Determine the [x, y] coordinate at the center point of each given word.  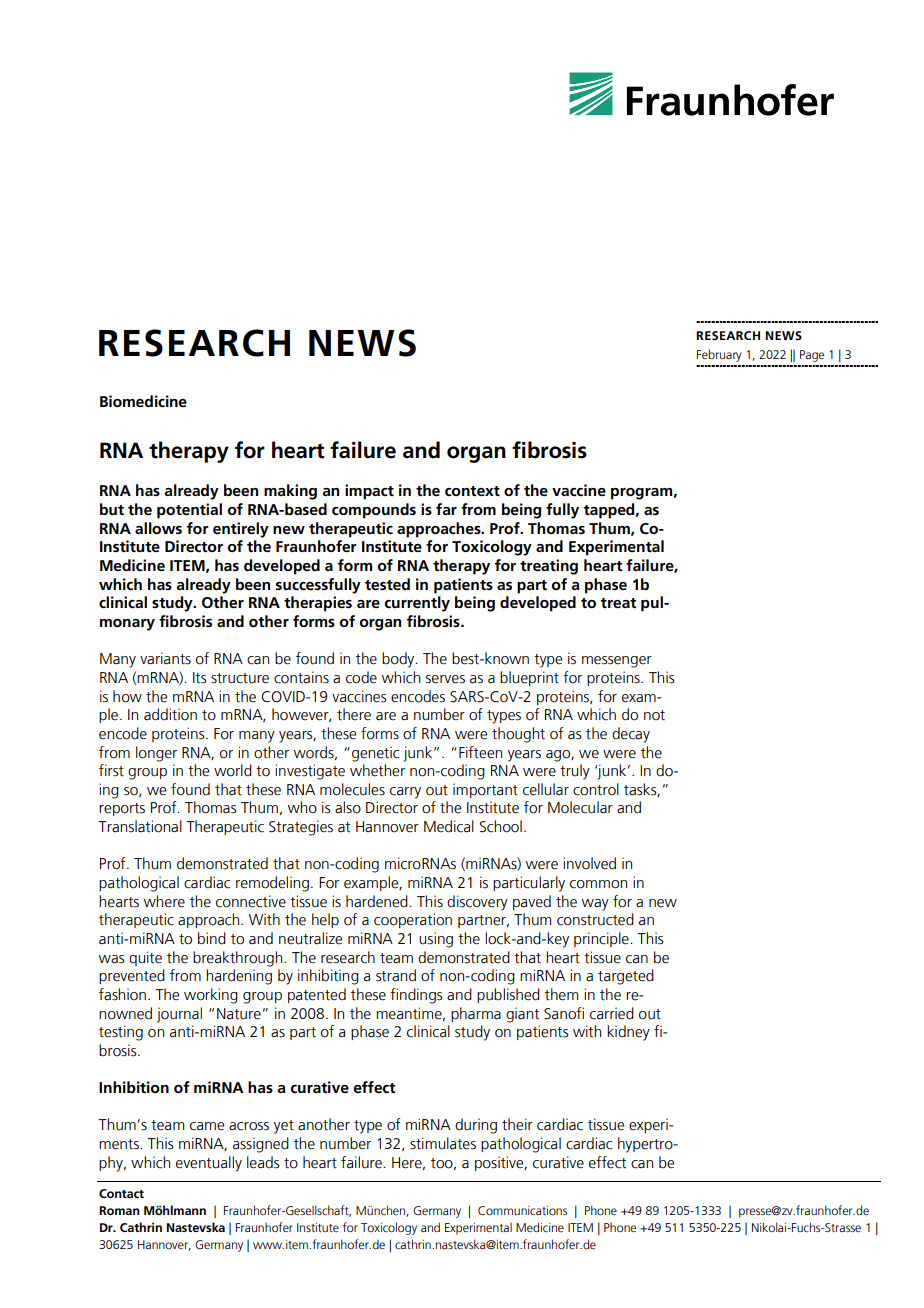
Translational [140, 826]
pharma [476, 1014]
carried [612, 1013]
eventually [209, 1164]
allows [158, 528]
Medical [449, 826]
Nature [239, 1014]
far [446, 509]
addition [170, 714]
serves [445, 679]
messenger [617, 662]
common [598, 884]
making [290, 492]
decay [631, 735]
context [472, 491]
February [719, 355]
